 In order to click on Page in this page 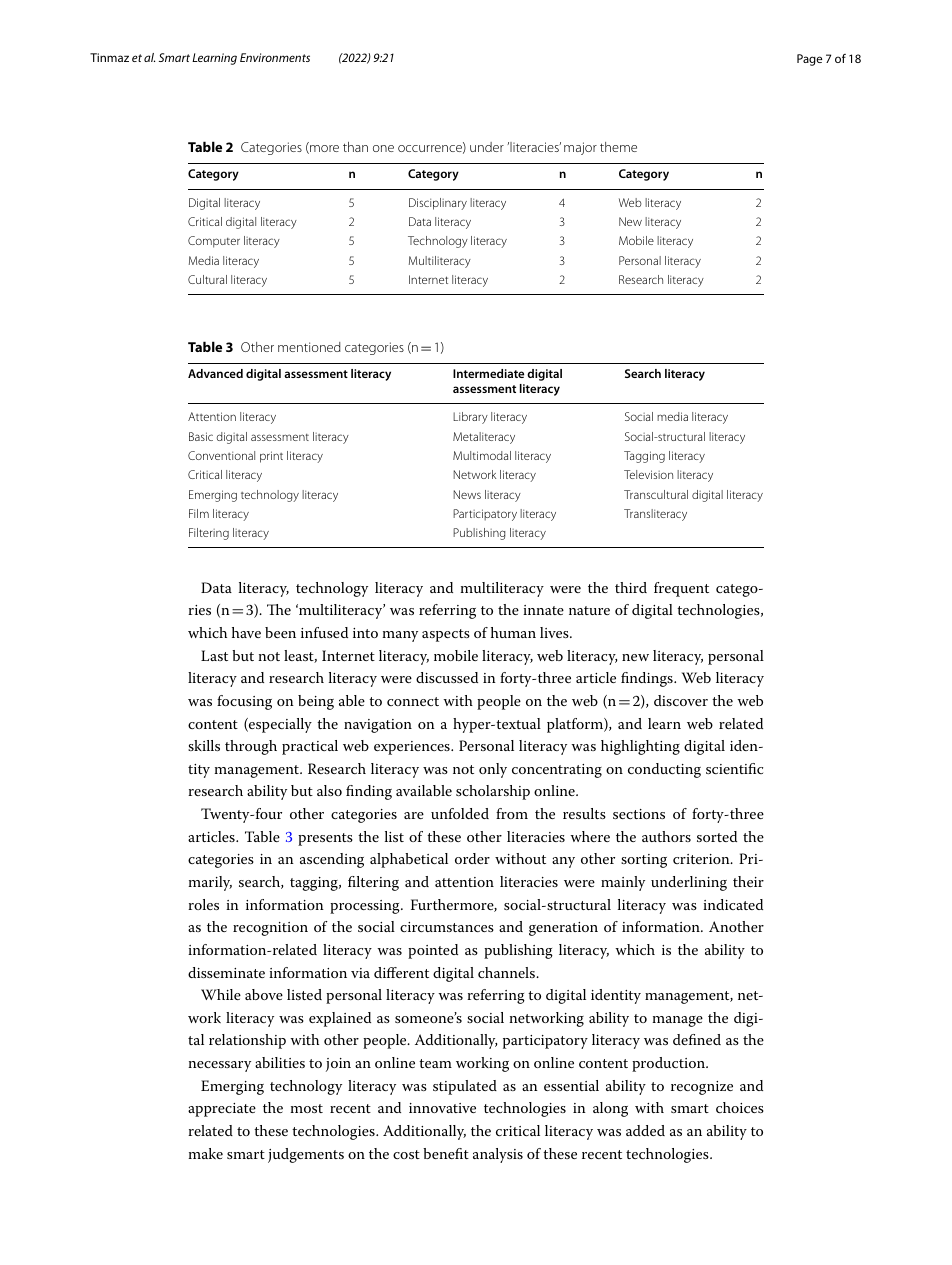, I will do `click(809, 60)`.
